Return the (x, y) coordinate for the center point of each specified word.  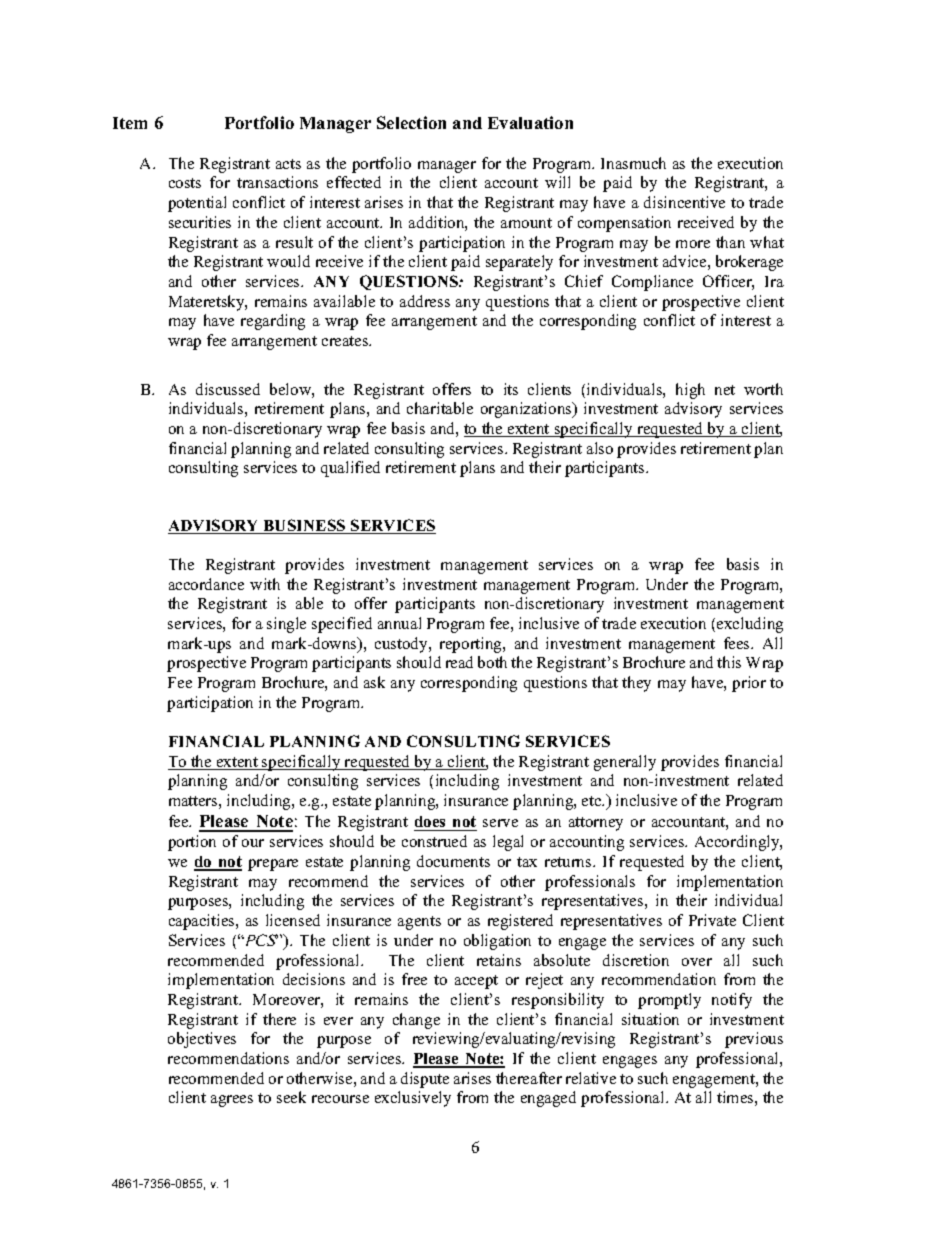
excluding (750, 625)
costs (185, 183)
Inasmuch (633, 163)
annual (399, 623)
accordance (206, 584)
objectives (202, 1040)
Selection (411, 122)
